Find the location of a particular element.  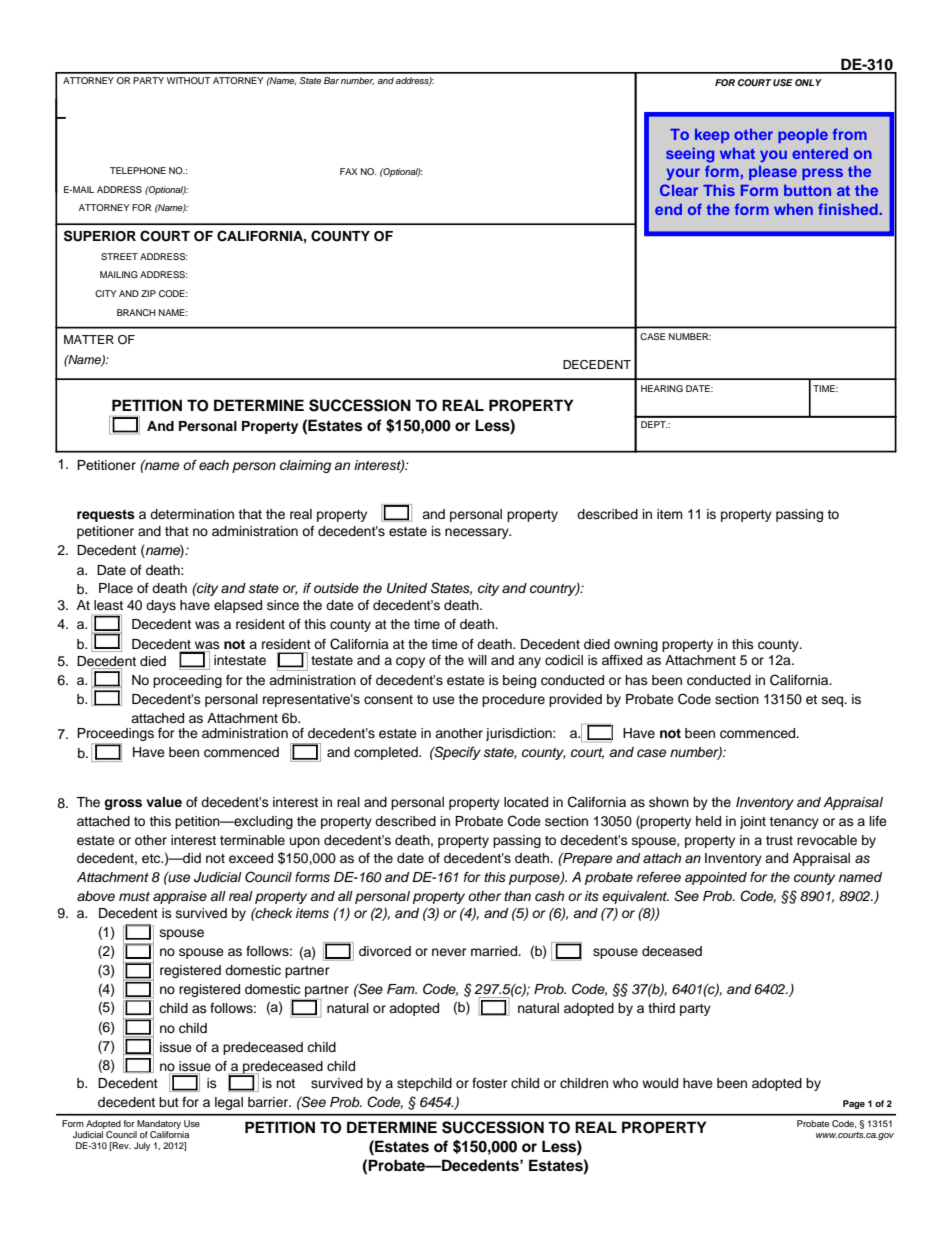

trust is located at coordinates (779, 840).
